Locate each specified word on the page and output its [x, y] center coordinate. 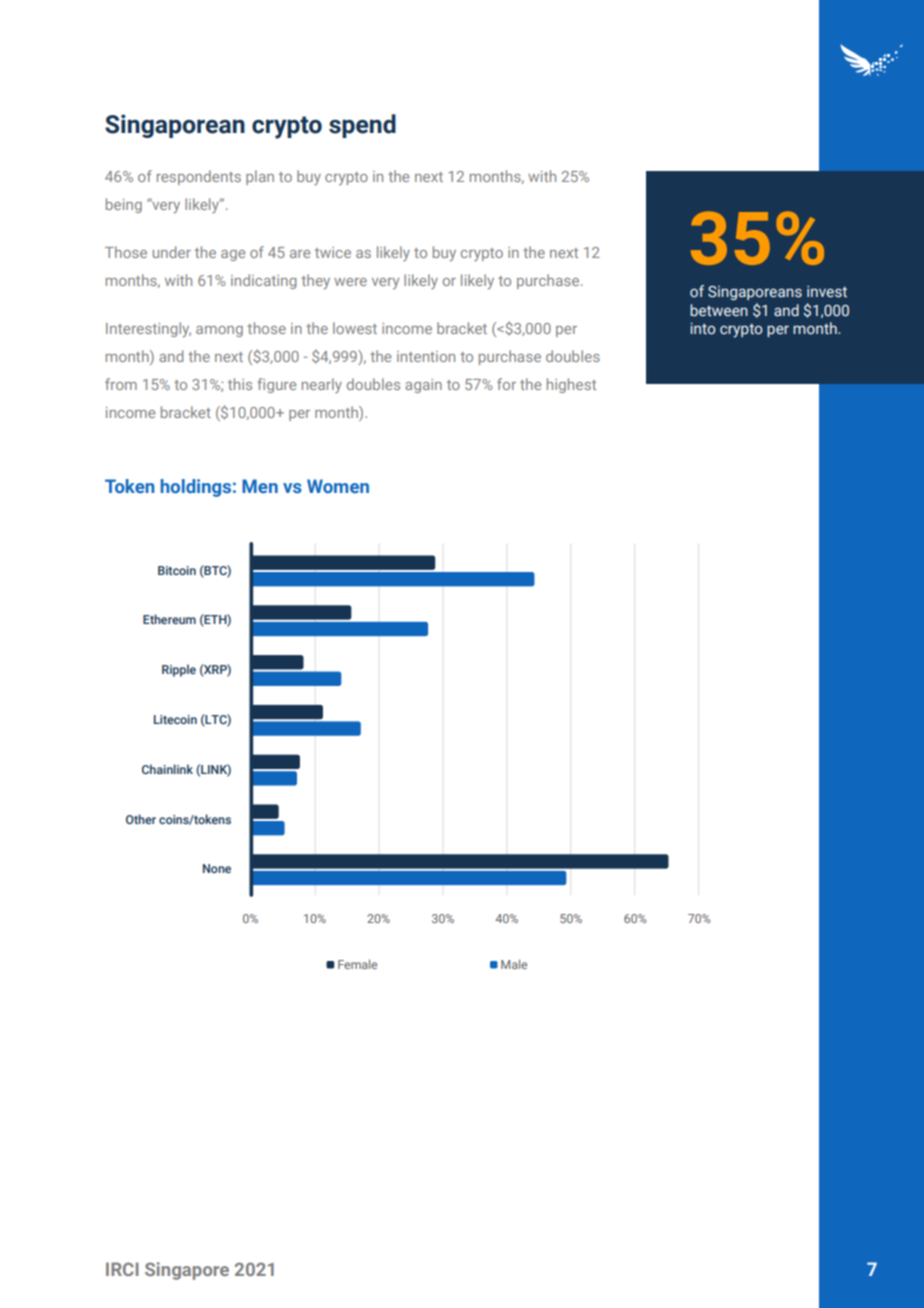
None [217, 868]
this [240, 384]
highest [571, 385]
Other [141, 819]
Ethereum [169, 619]
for [506, 384]
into [703, 329]
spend [362, 126]
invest [827, 292]
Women [338, 486]
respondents [199, 177]
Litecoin [175, 719]
